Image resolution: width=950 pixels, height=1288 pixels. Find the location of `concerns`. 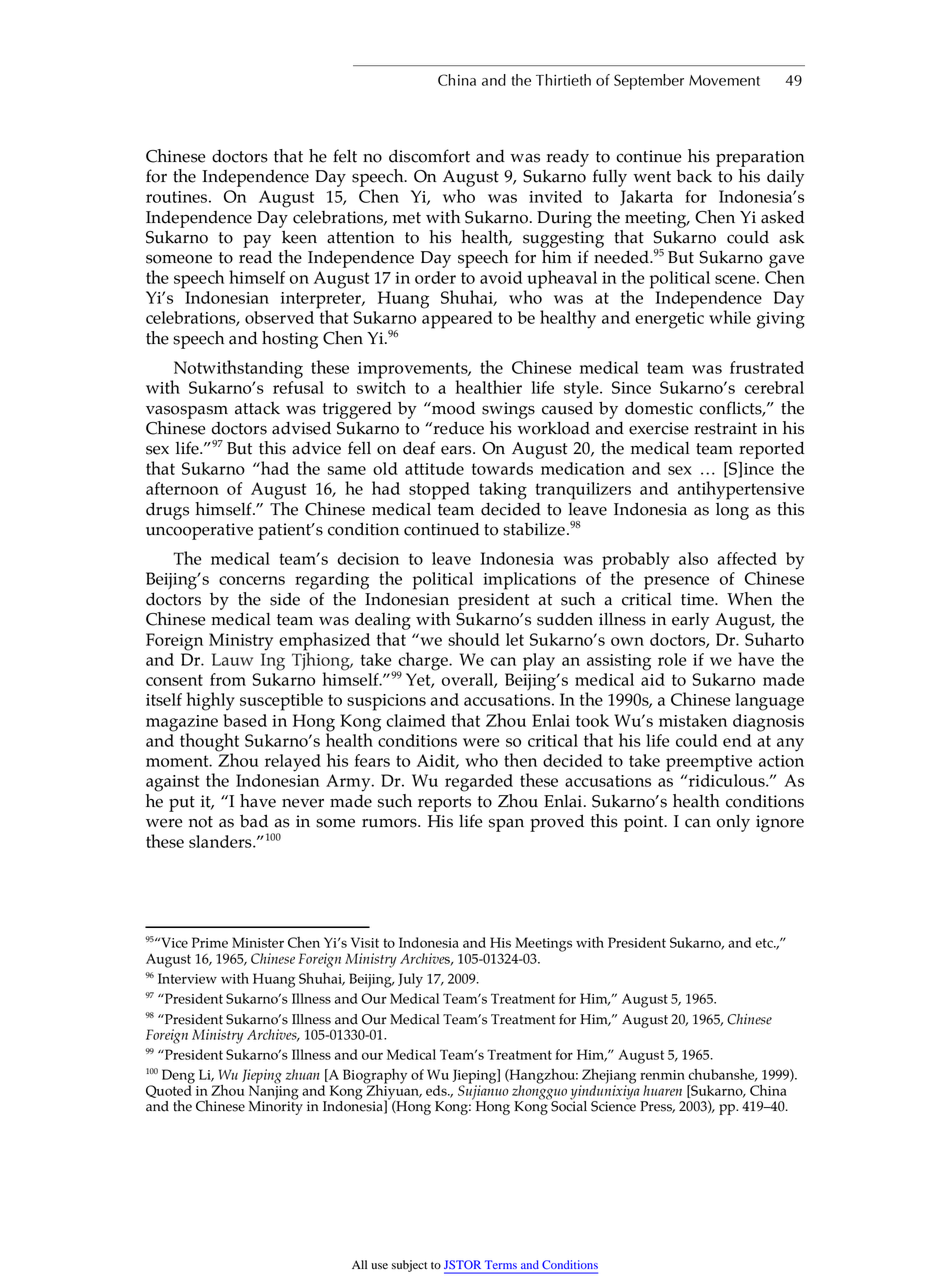

concerns is located at coordinates (252, 580).
